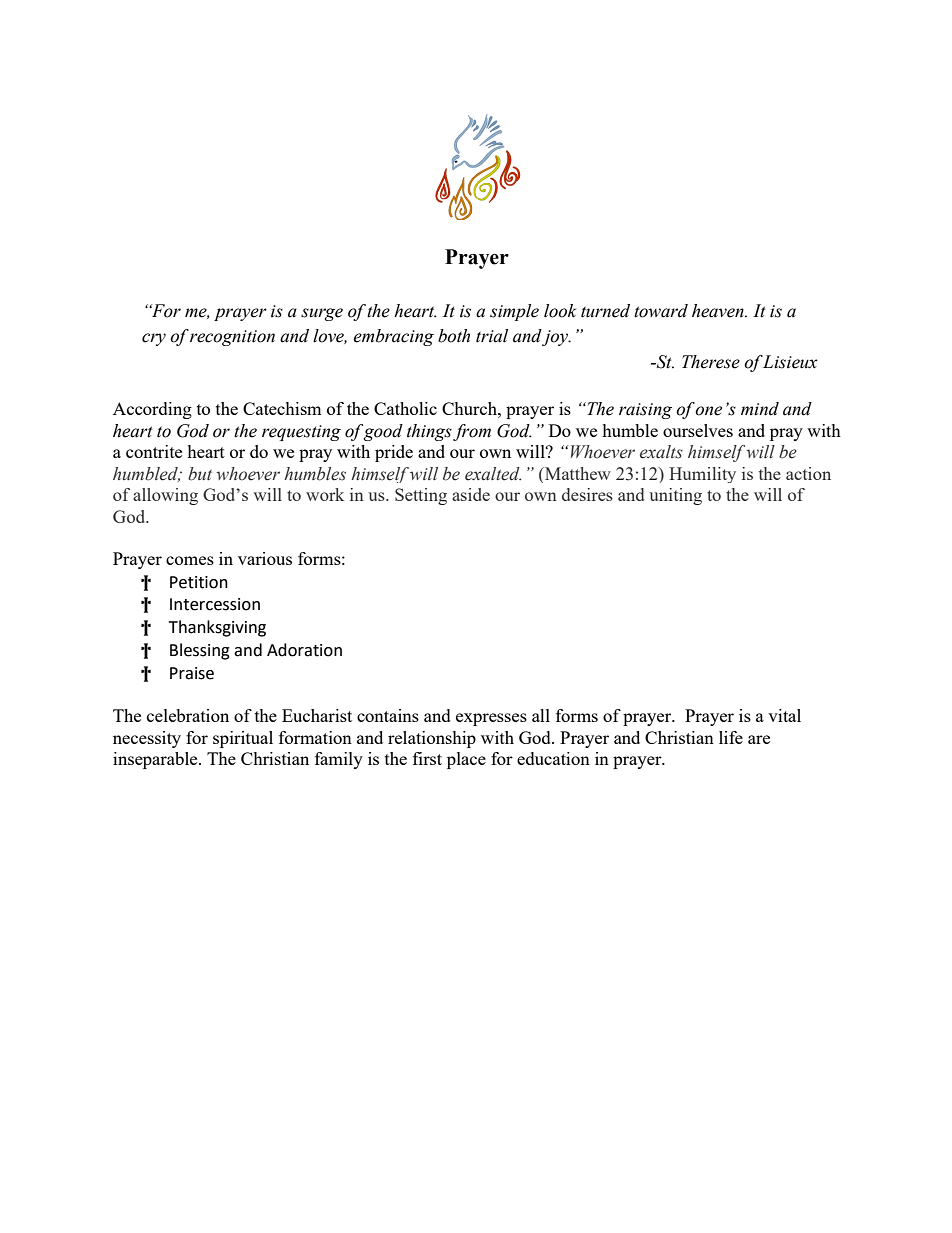 This screenshot has width=952, height=1233. What do you see at coordinates (265, 558) in the screenshot?
I see `various` at bounding box center [265, 558].
